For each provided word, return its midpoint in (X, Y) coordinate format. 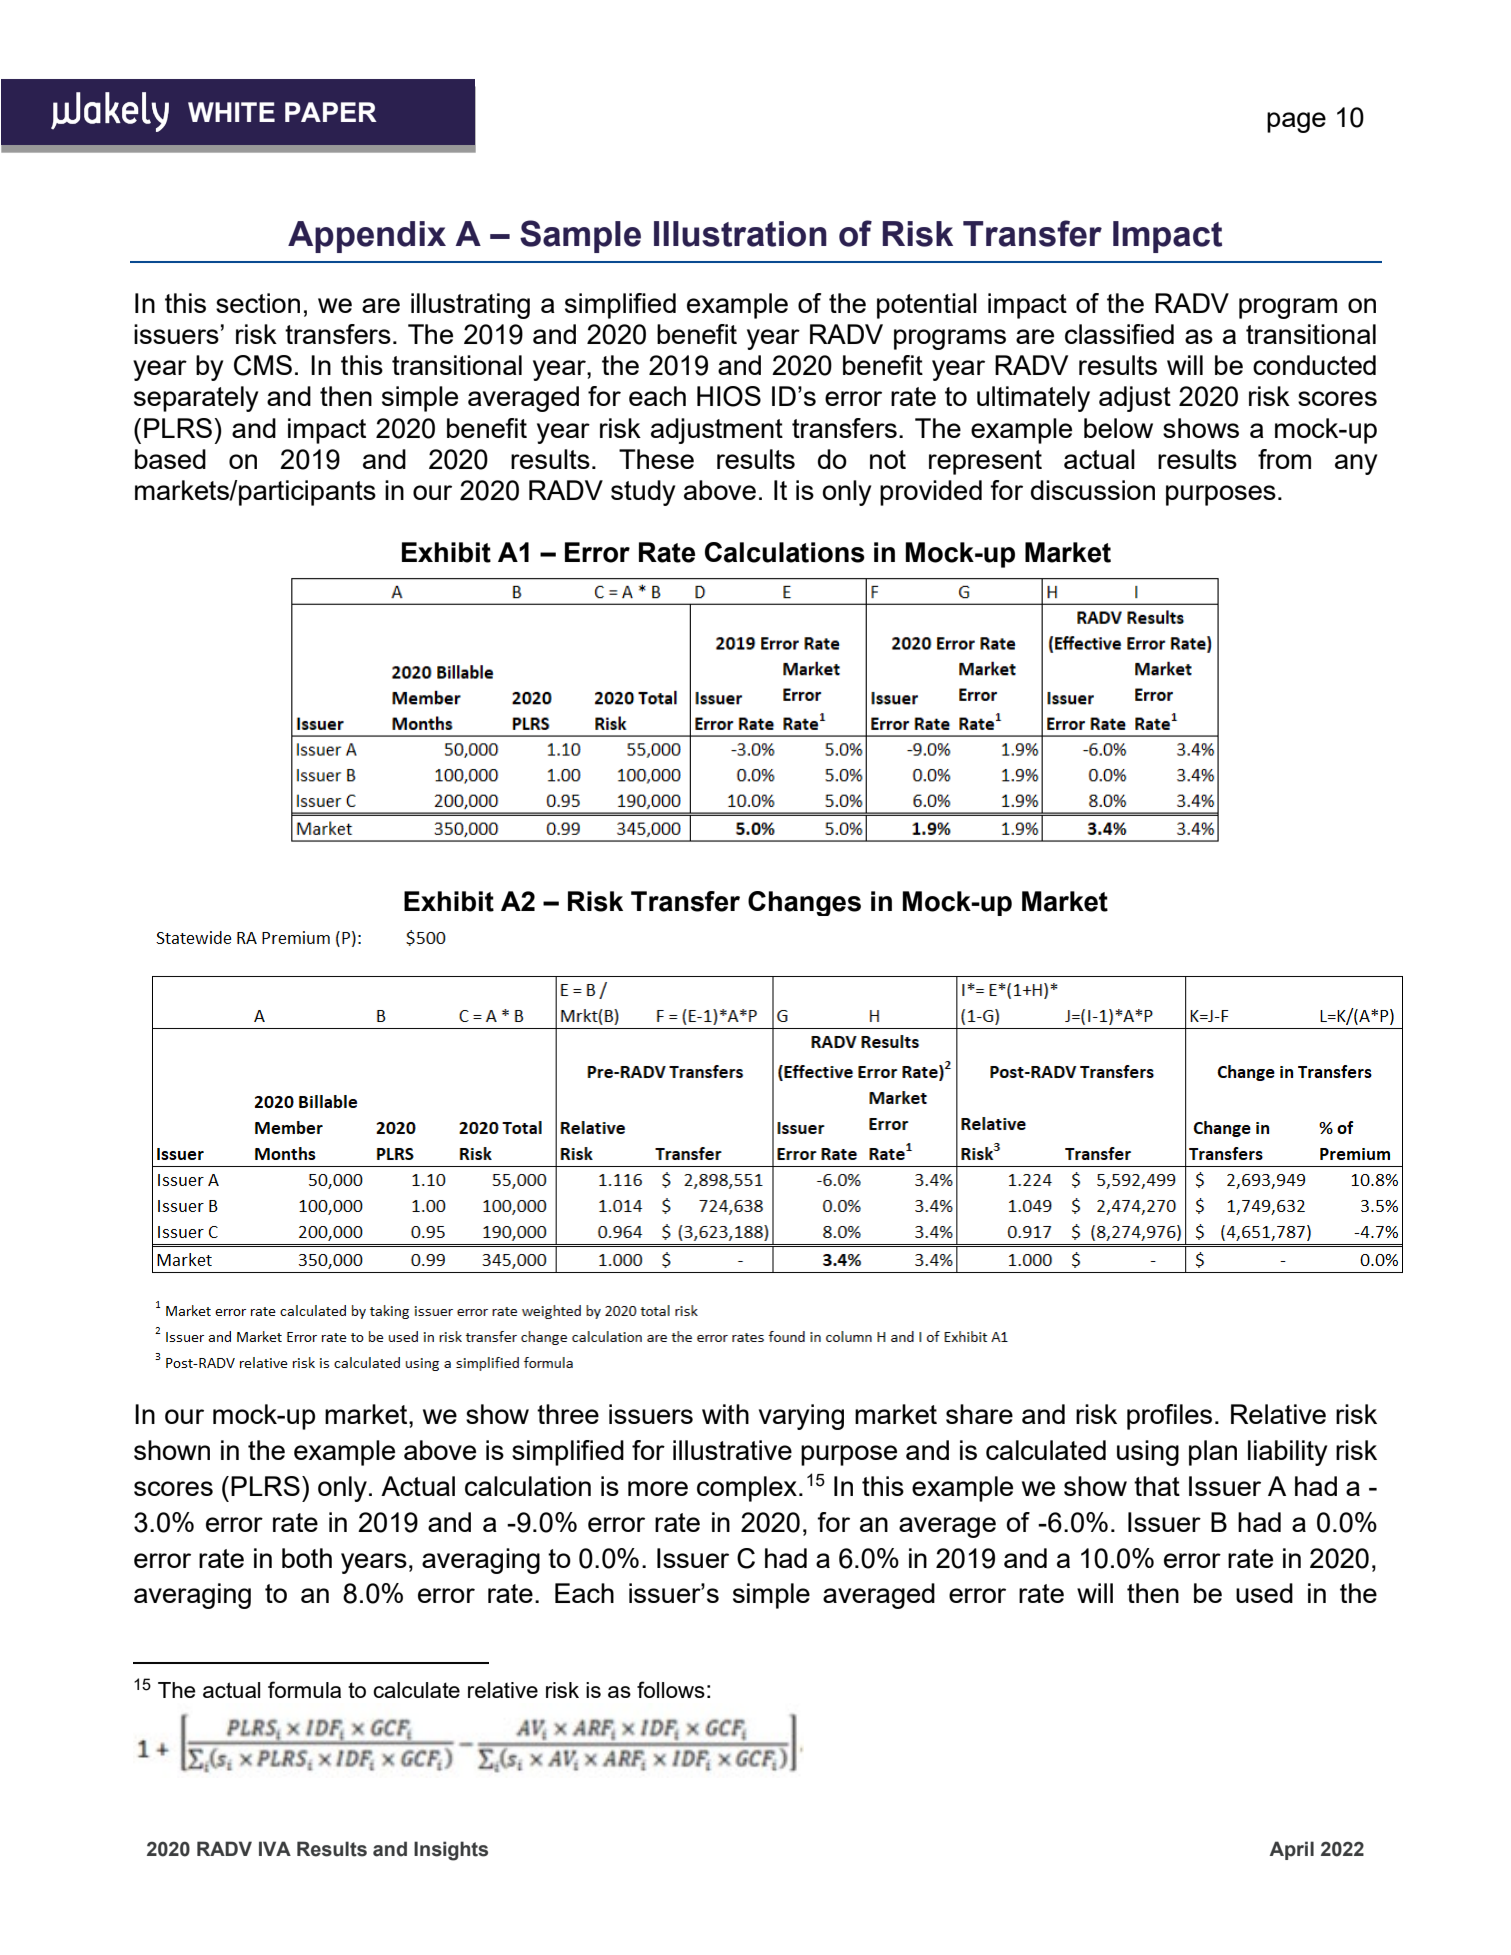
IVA (275, 1848)
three (568, 1414)
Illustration (740, 234)
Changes (804, 903)
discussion (1093, 490)
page (1296, 122)
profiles (1169, 1417)
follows (671, 1689)
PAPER (331, 112)
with (725, 1414)
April (1292, 1850)
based (170, 459)
